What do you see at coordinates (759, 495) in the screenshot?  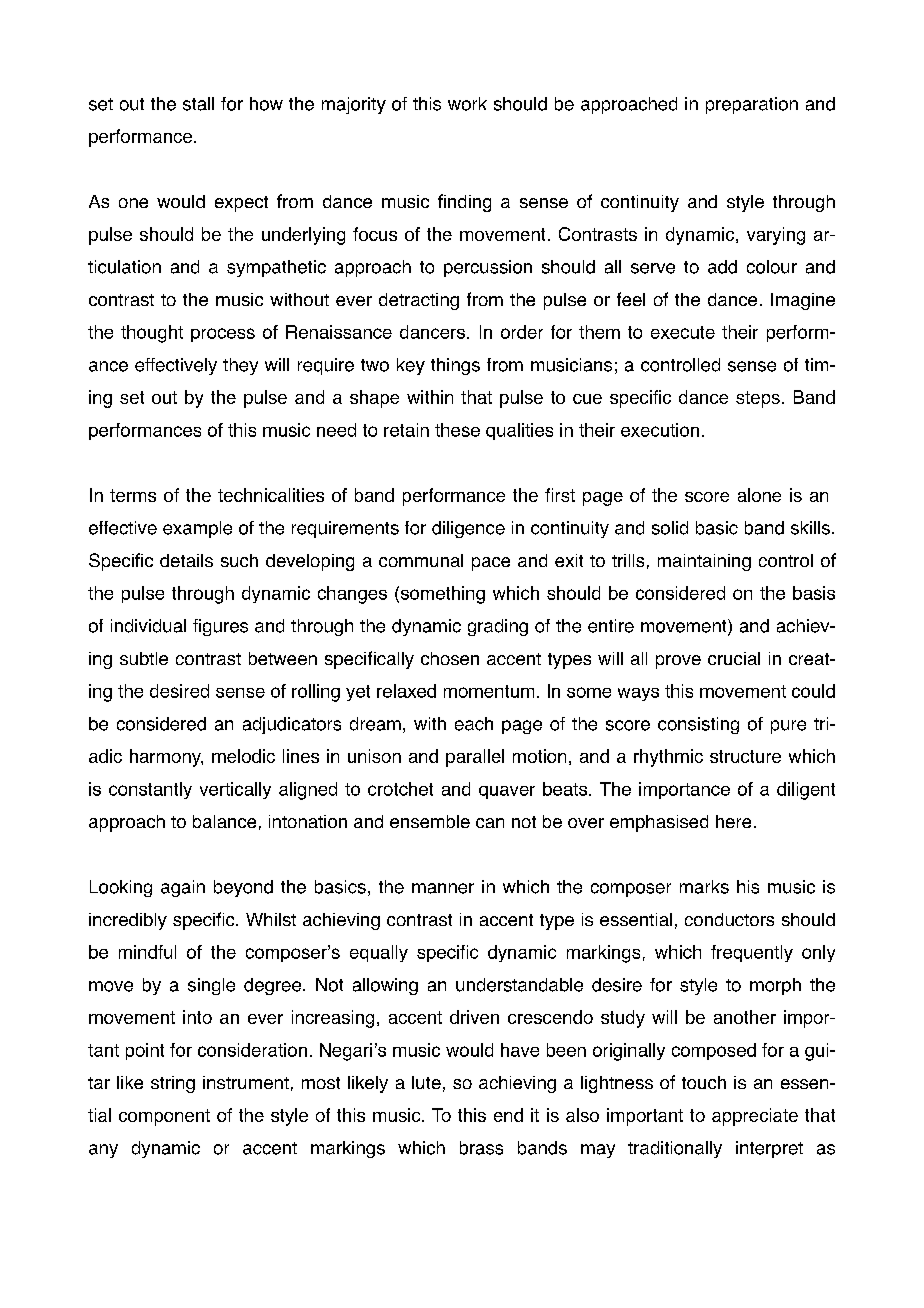 I see `alone` at bounding box center [759, 495].
